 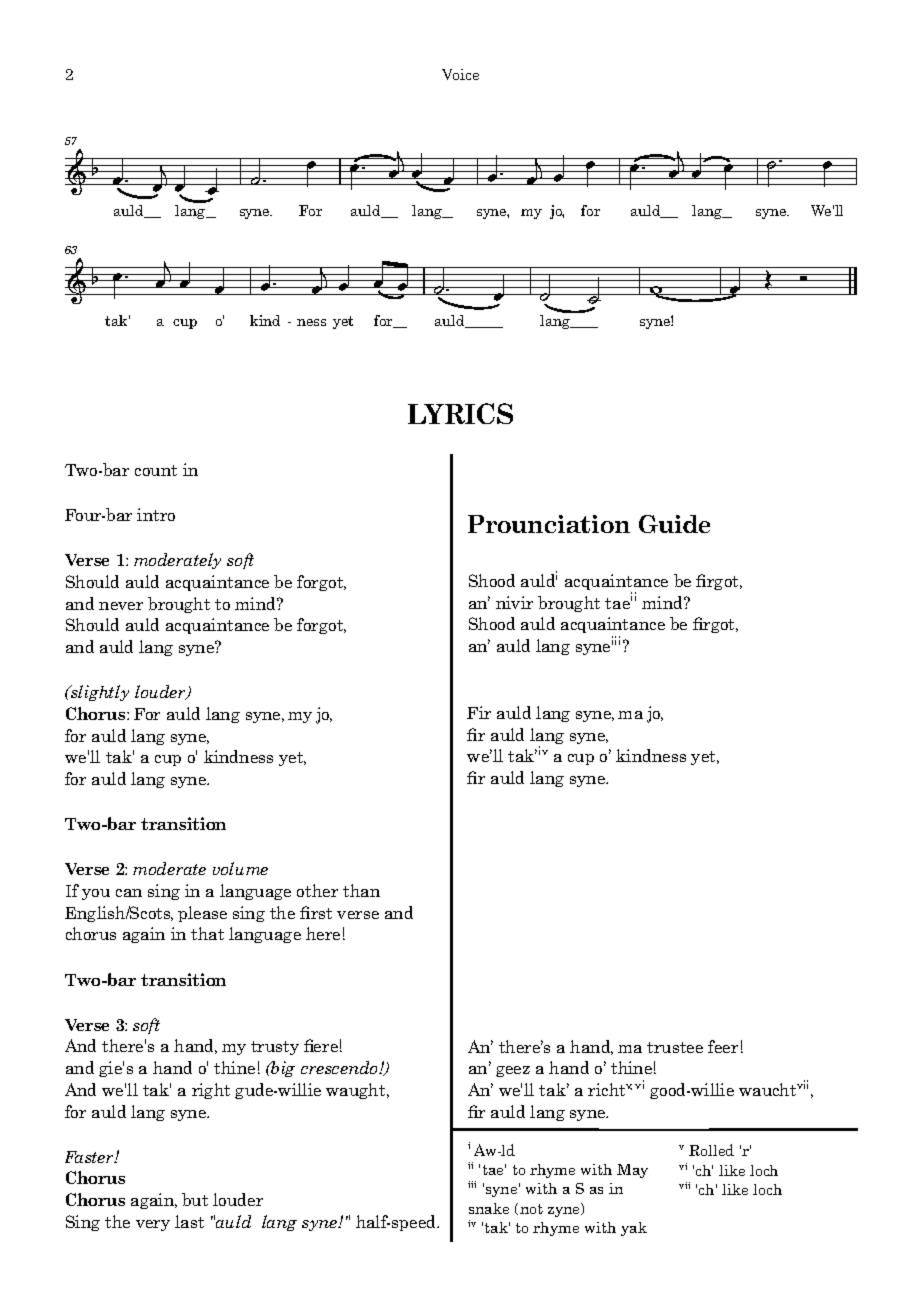 I want to click on snake, so click(x=489, y=1208).
